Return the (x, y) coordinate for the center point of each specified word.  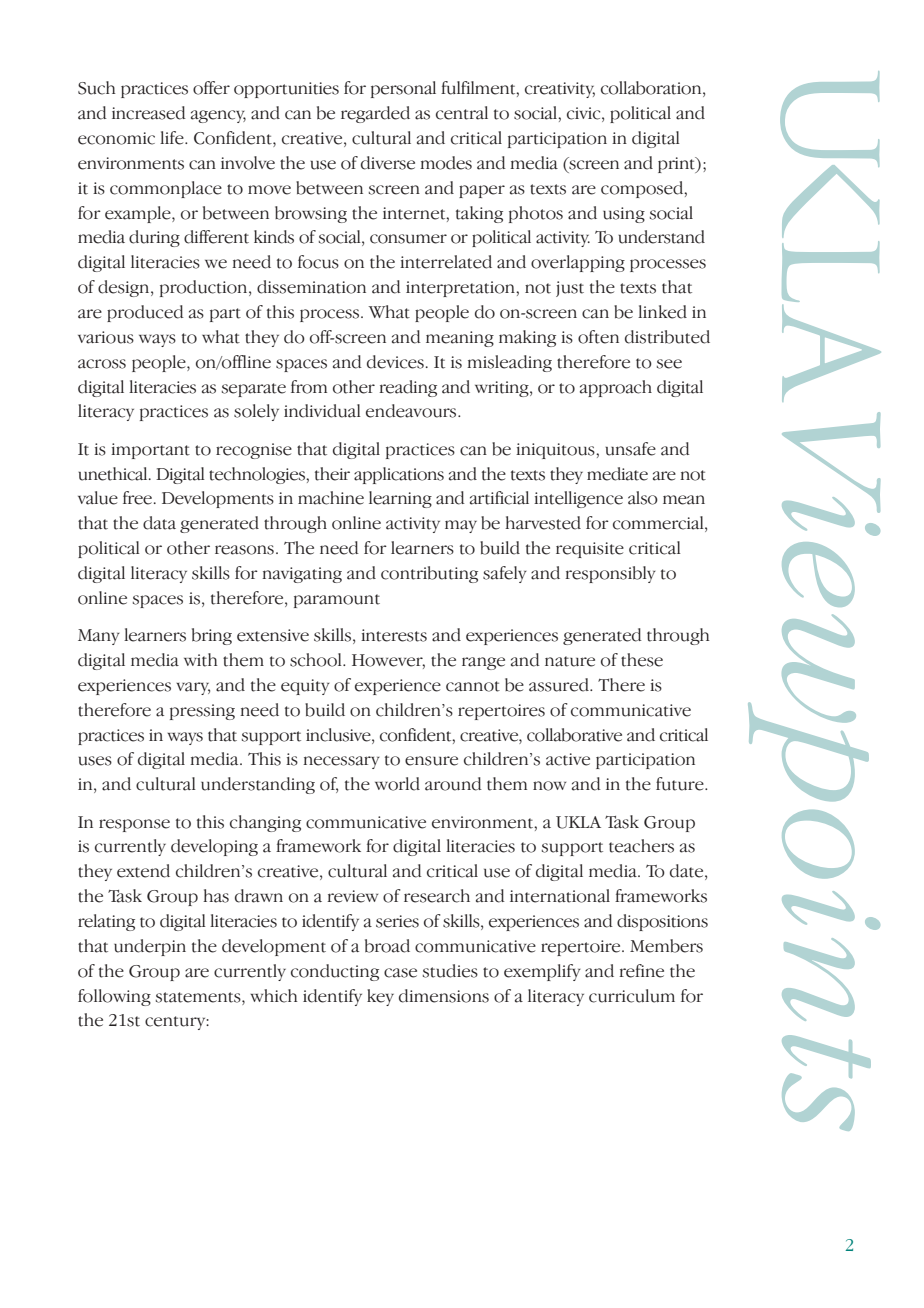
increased (149, 113)
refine (641, 971)
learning (400, 499)
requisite (590, 550)
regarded (375, 114)
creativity (560, 90)
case (400, 973)
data (159, 523)
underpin (150, 947)
